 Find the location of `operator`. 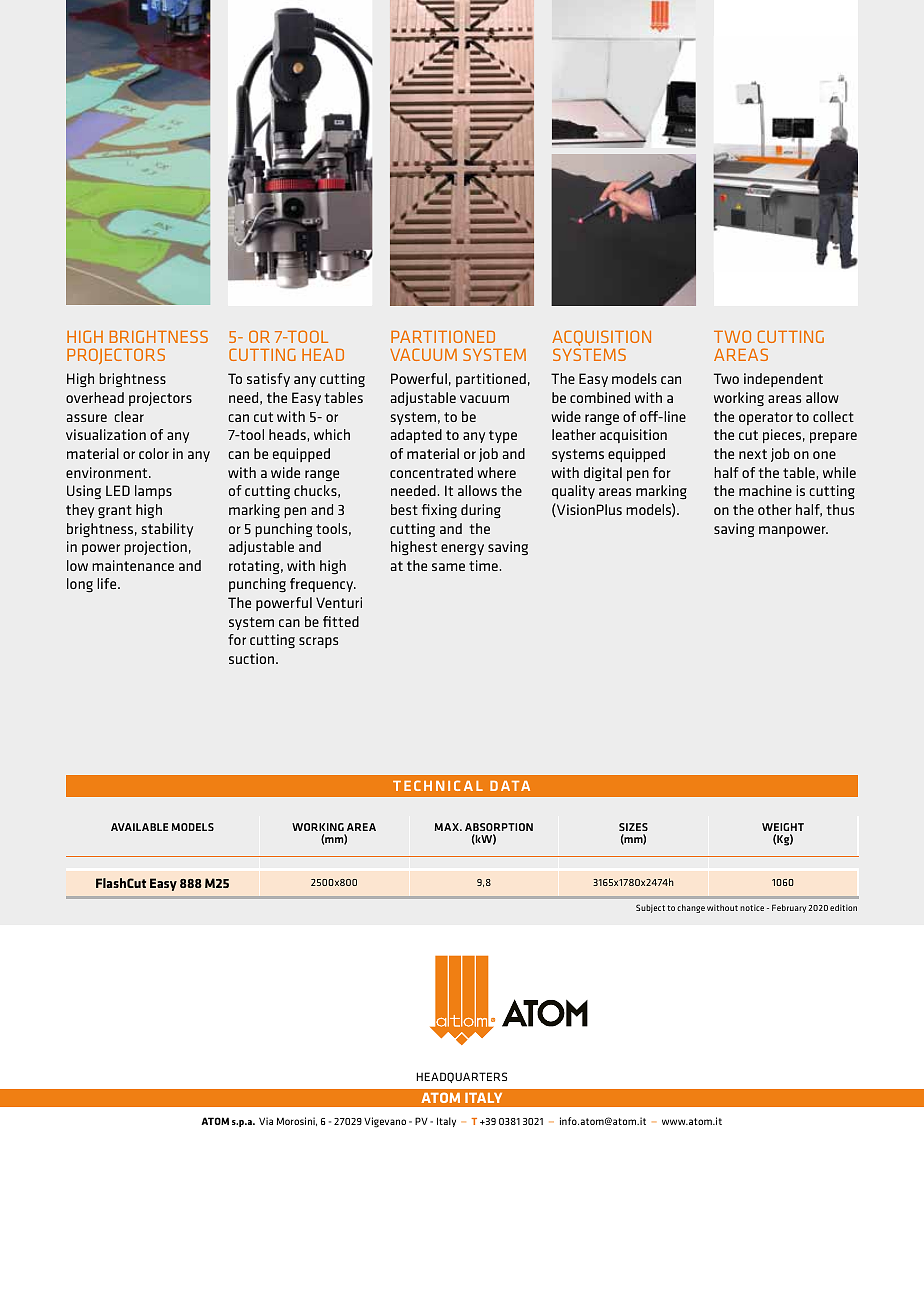

operator is located at coordinates (766, 418).
